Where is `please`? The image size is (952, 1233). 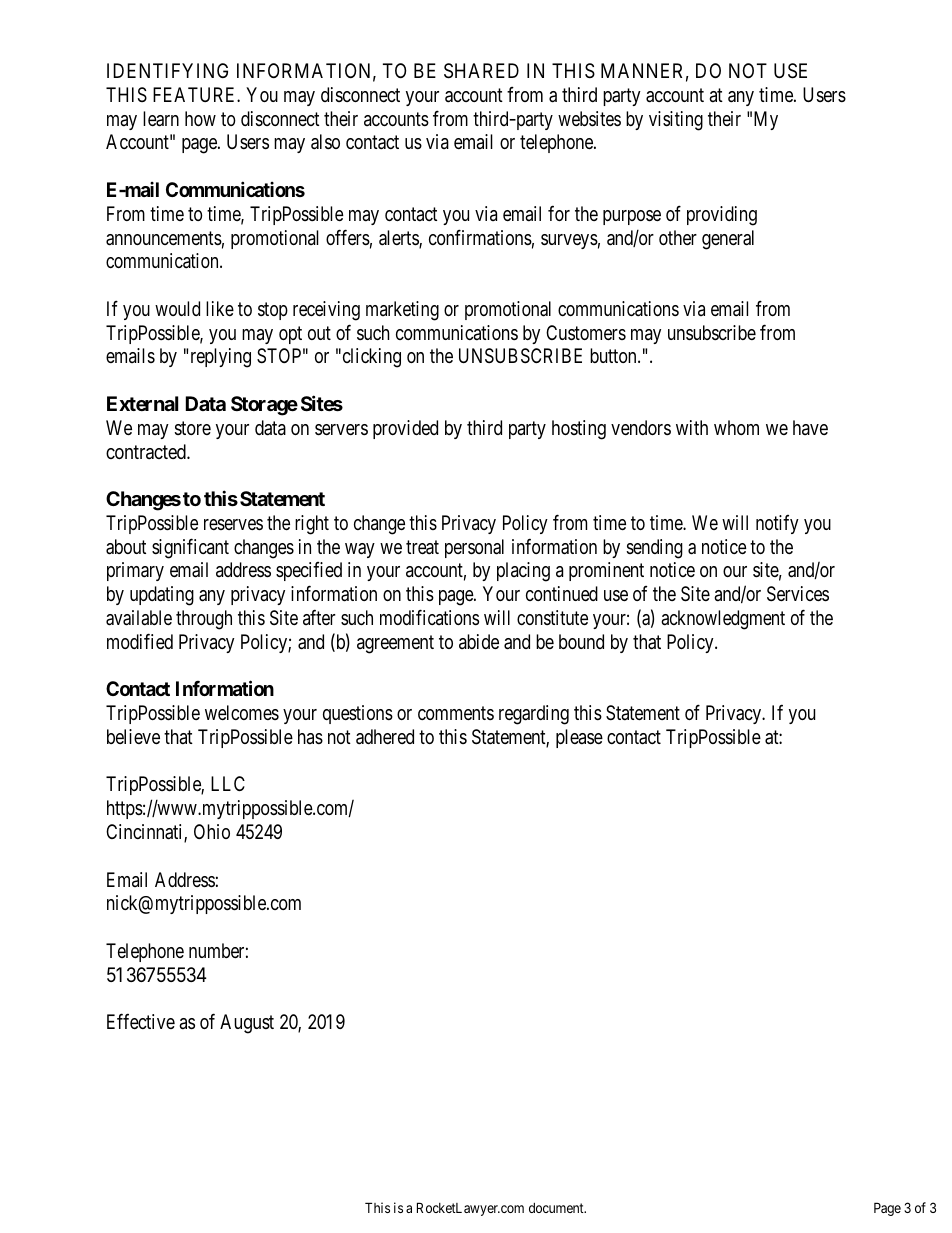 please is located at coordinates (579, 738).
